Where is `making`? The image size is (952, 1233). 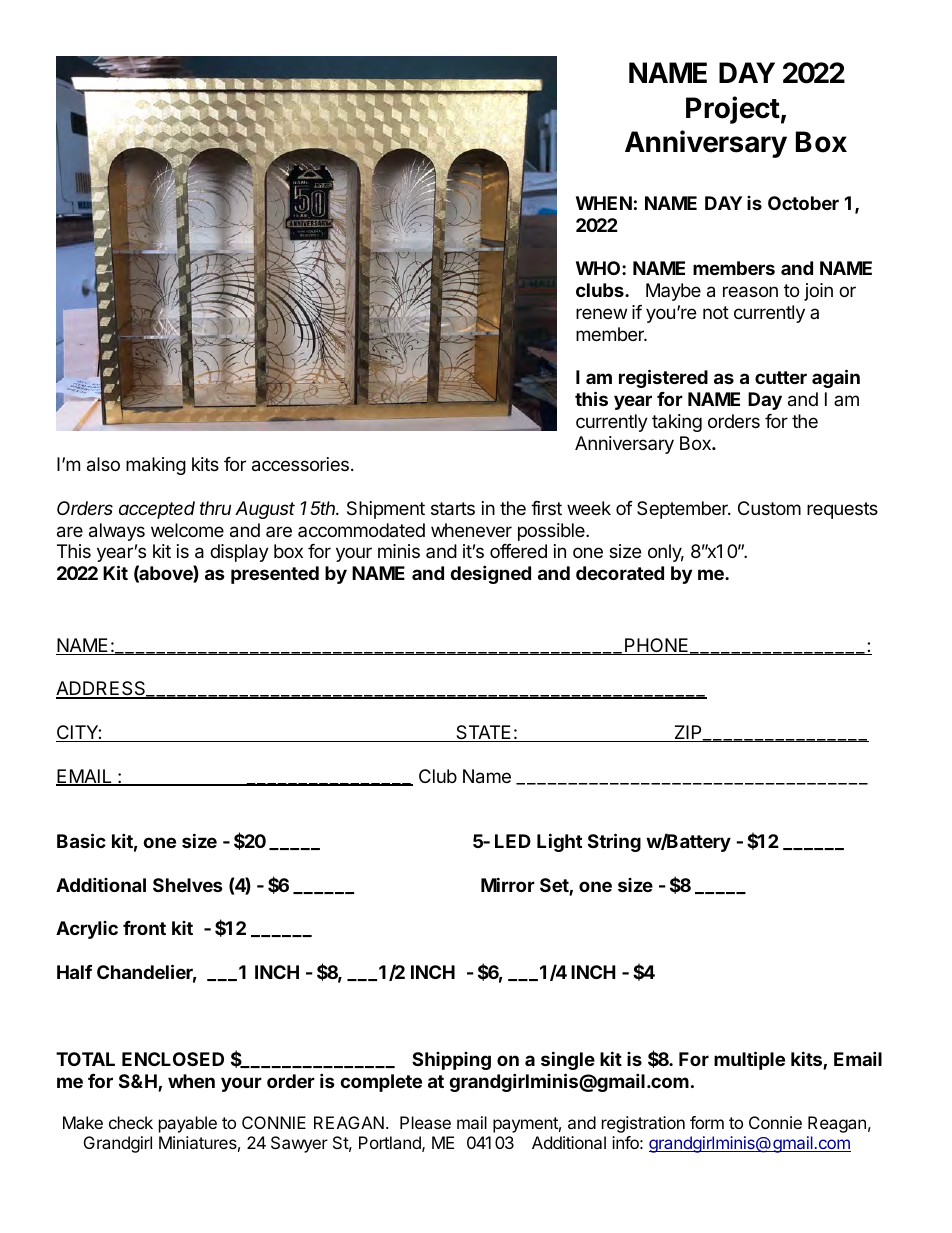 making is located at coordinates (156, 466).
